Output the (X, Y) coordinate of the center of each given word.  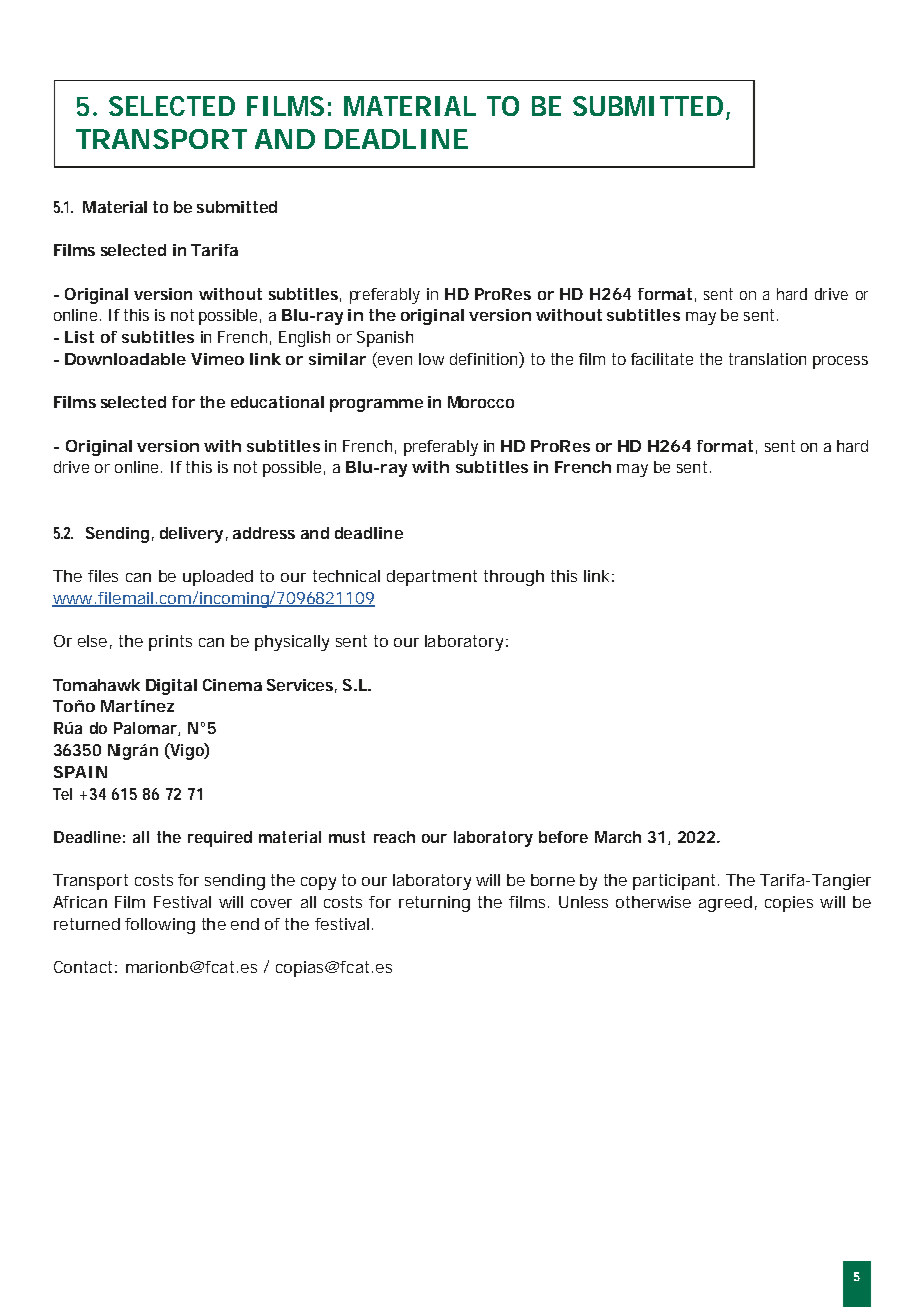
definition (485, 360)
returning (434, 904)
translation (767, 359)
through (514, 578)
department (432, 578)
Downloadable (125, 359)
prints (170, 643)
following (160, 926)
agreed (725, 904)
